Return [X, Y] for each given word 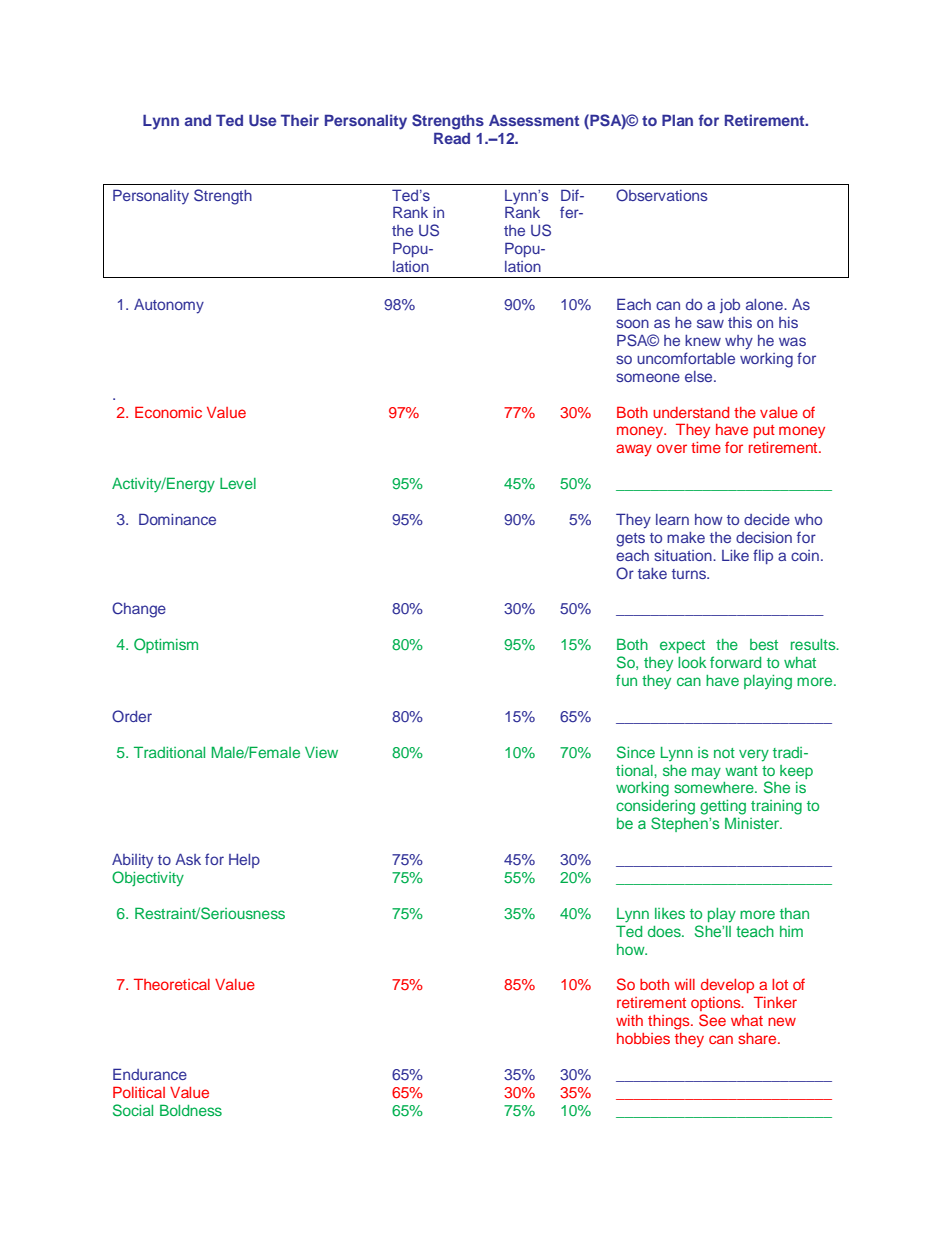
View [321, 752]
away [634, 450]
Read [452, 138]
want [741, 771]
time [706, 447]
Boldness [191, 1110]
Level [238, 483]
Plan [677, 120]
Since [636, 752]
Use [263, 120]
